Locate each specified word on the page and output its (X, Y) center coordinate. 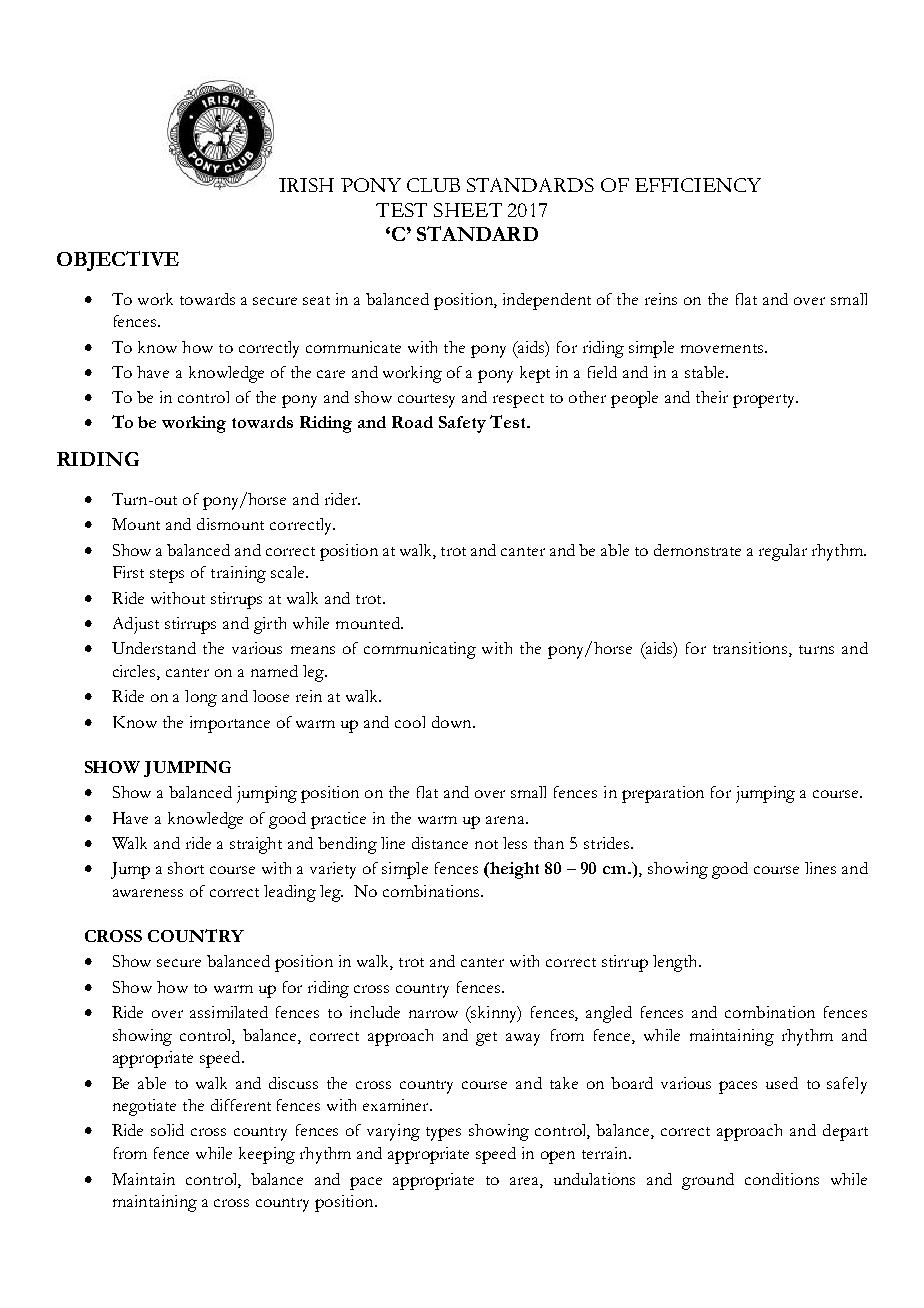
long (201, 698)
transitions (750, 648)
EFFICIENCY (698, 185)
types (443, 1134)
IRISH (306, 185)
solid (167, 1130)
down (453, 722)
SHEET (468, 210)
